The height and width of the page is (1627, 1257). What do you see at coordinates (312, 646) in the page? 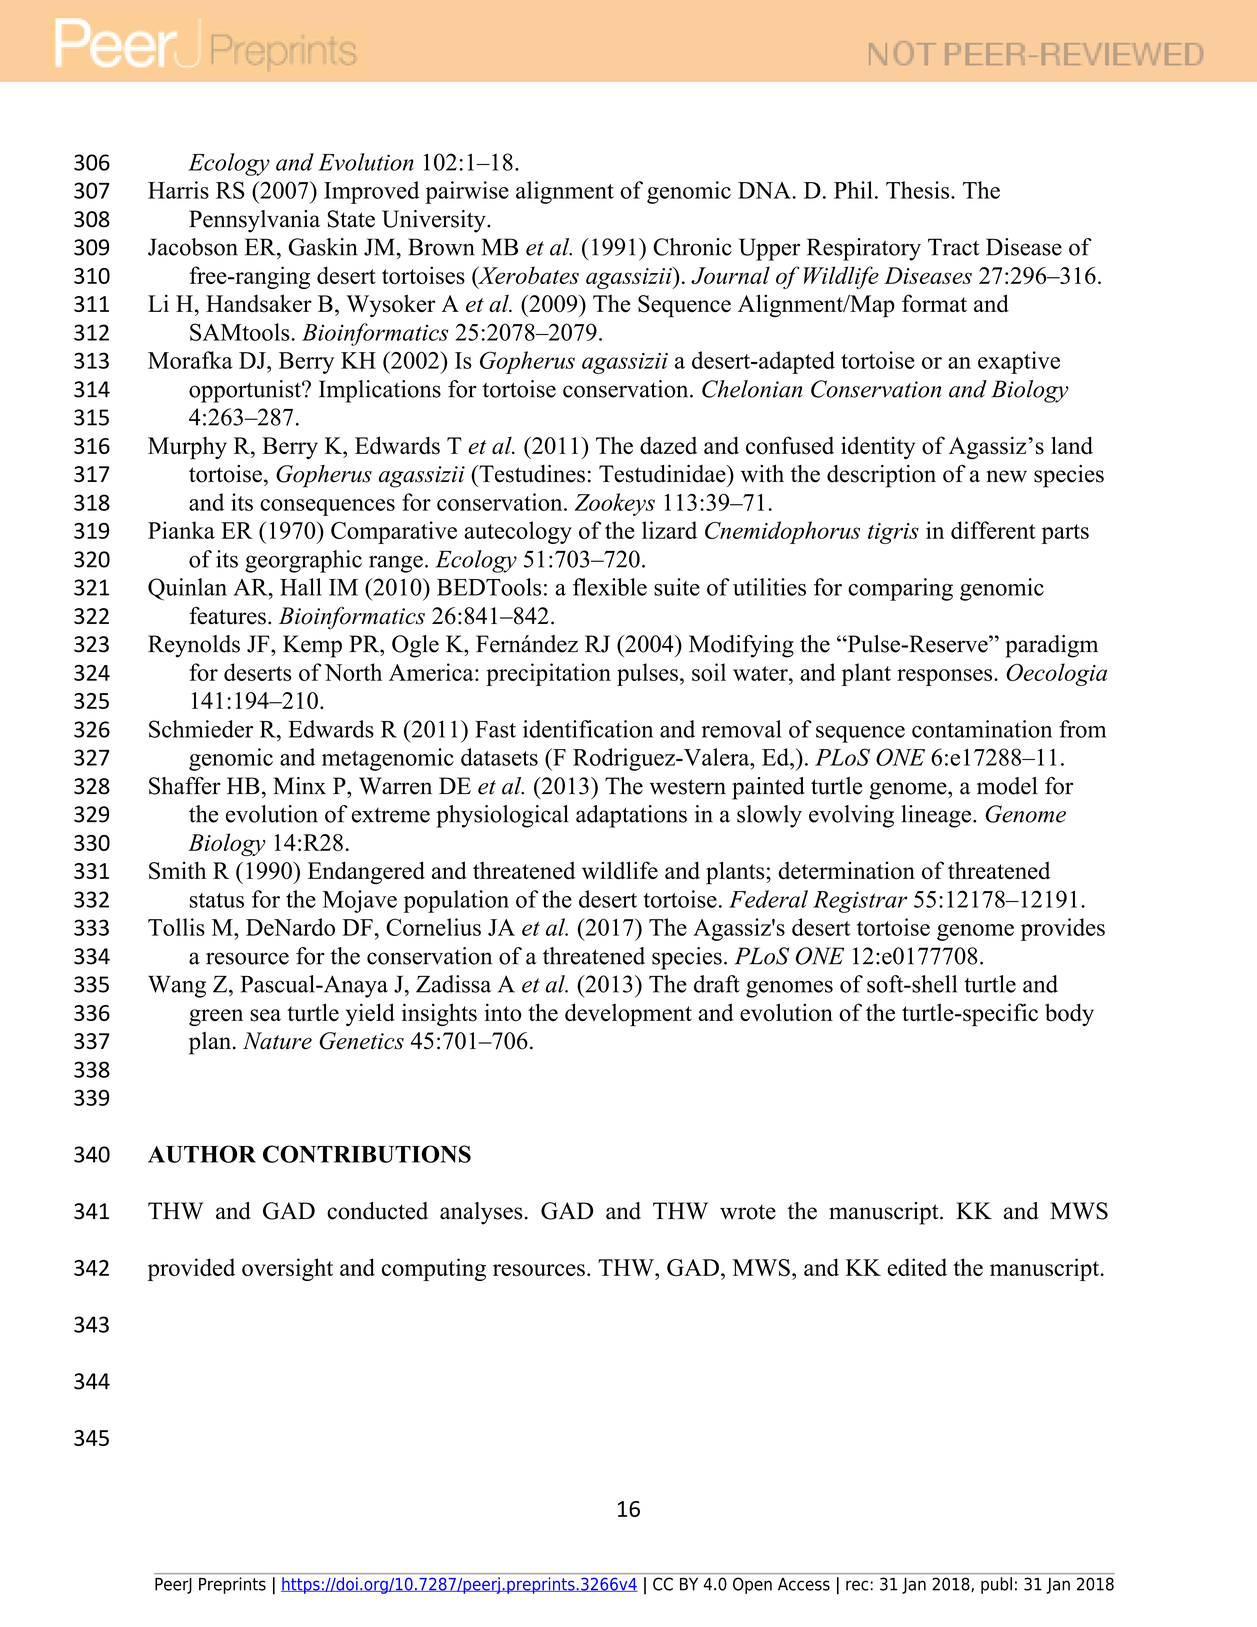
I see `Kemp` at bounding box center [312, 646].
